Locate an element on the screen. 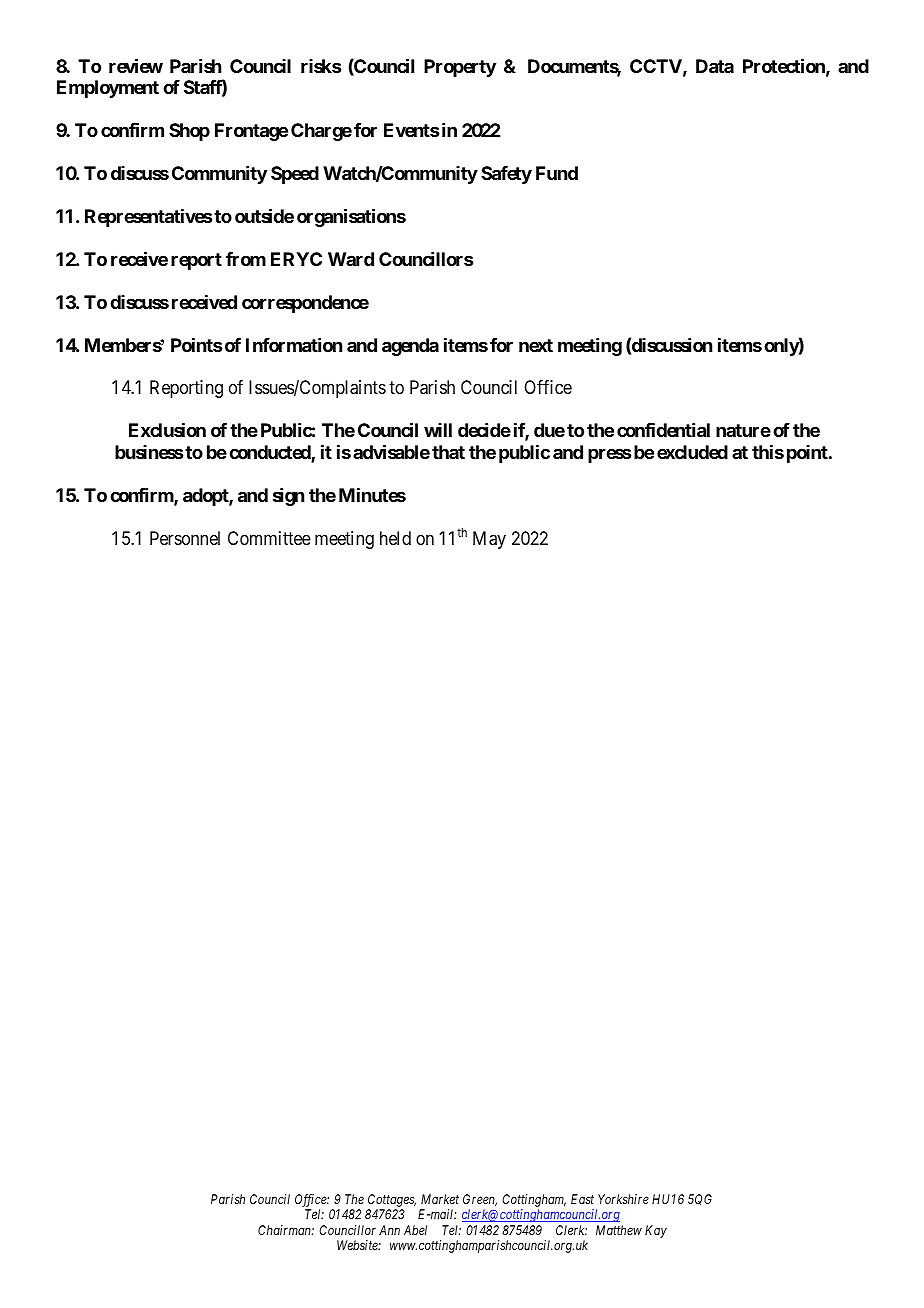  Ann is located at coordinates (389, 1230).
